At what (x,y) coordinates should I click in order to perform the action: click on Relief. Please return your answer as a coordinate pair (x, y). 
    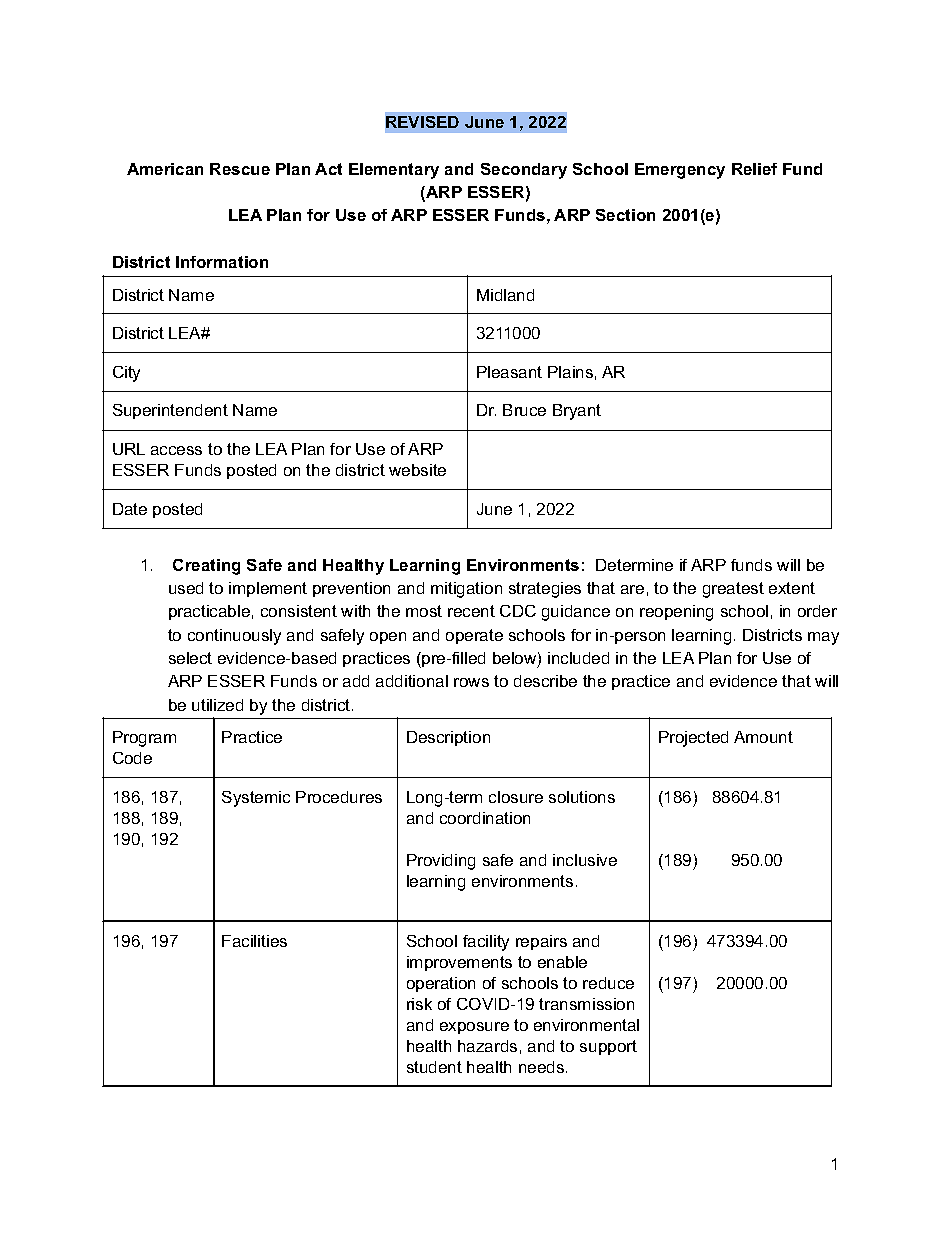
    Looking at the image, I should click on (754, 169).
